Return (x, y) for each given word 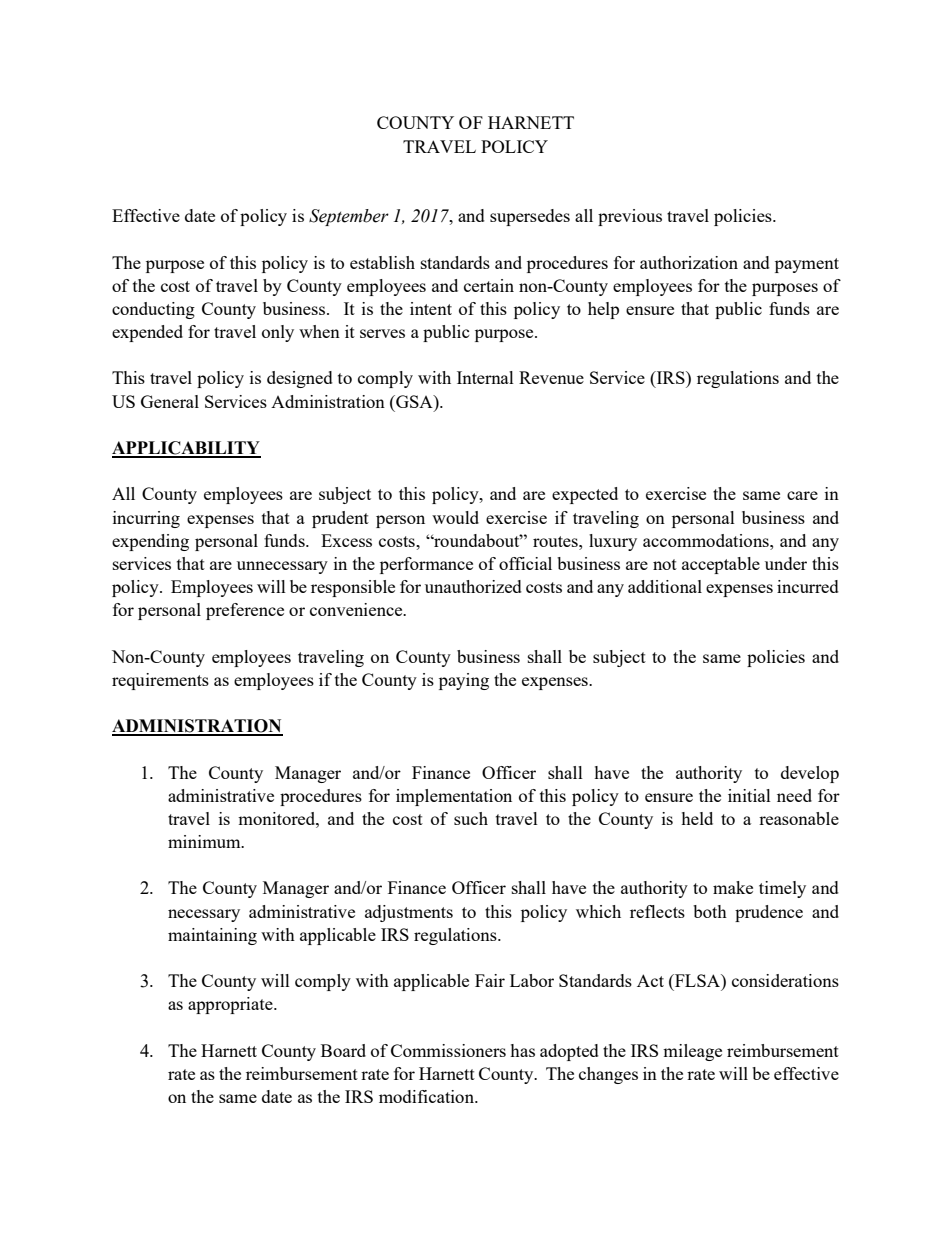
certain (489, 285)
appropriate (231, 1005)
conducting (153, 310)
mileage (692, 1052)
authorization (689, 262)
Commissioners (448, 1050)
